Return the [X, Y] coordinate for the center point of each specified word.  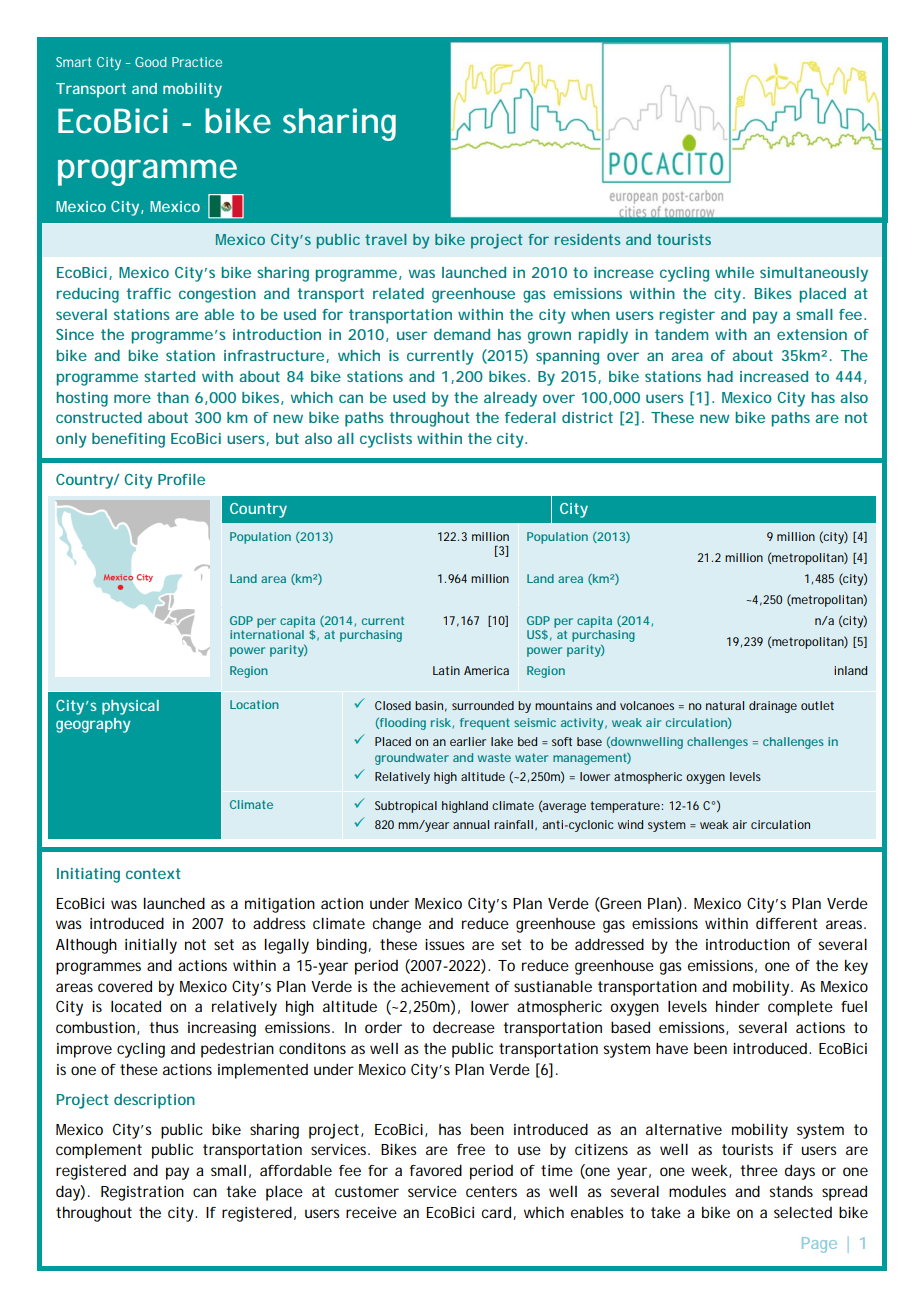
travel [385, 239]
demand [462, 334]
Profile [181, 479]
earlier [468, 741]
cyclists [386, 440]
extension [812, 334]
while [734, 272]
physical [130, 707]
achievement [445, 986]
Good [151, 62]
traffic [149, 293]
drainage [773, 707]
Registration [142, 1193]
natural [725, 705]
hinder [738, 1006]
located [136, 1006]
